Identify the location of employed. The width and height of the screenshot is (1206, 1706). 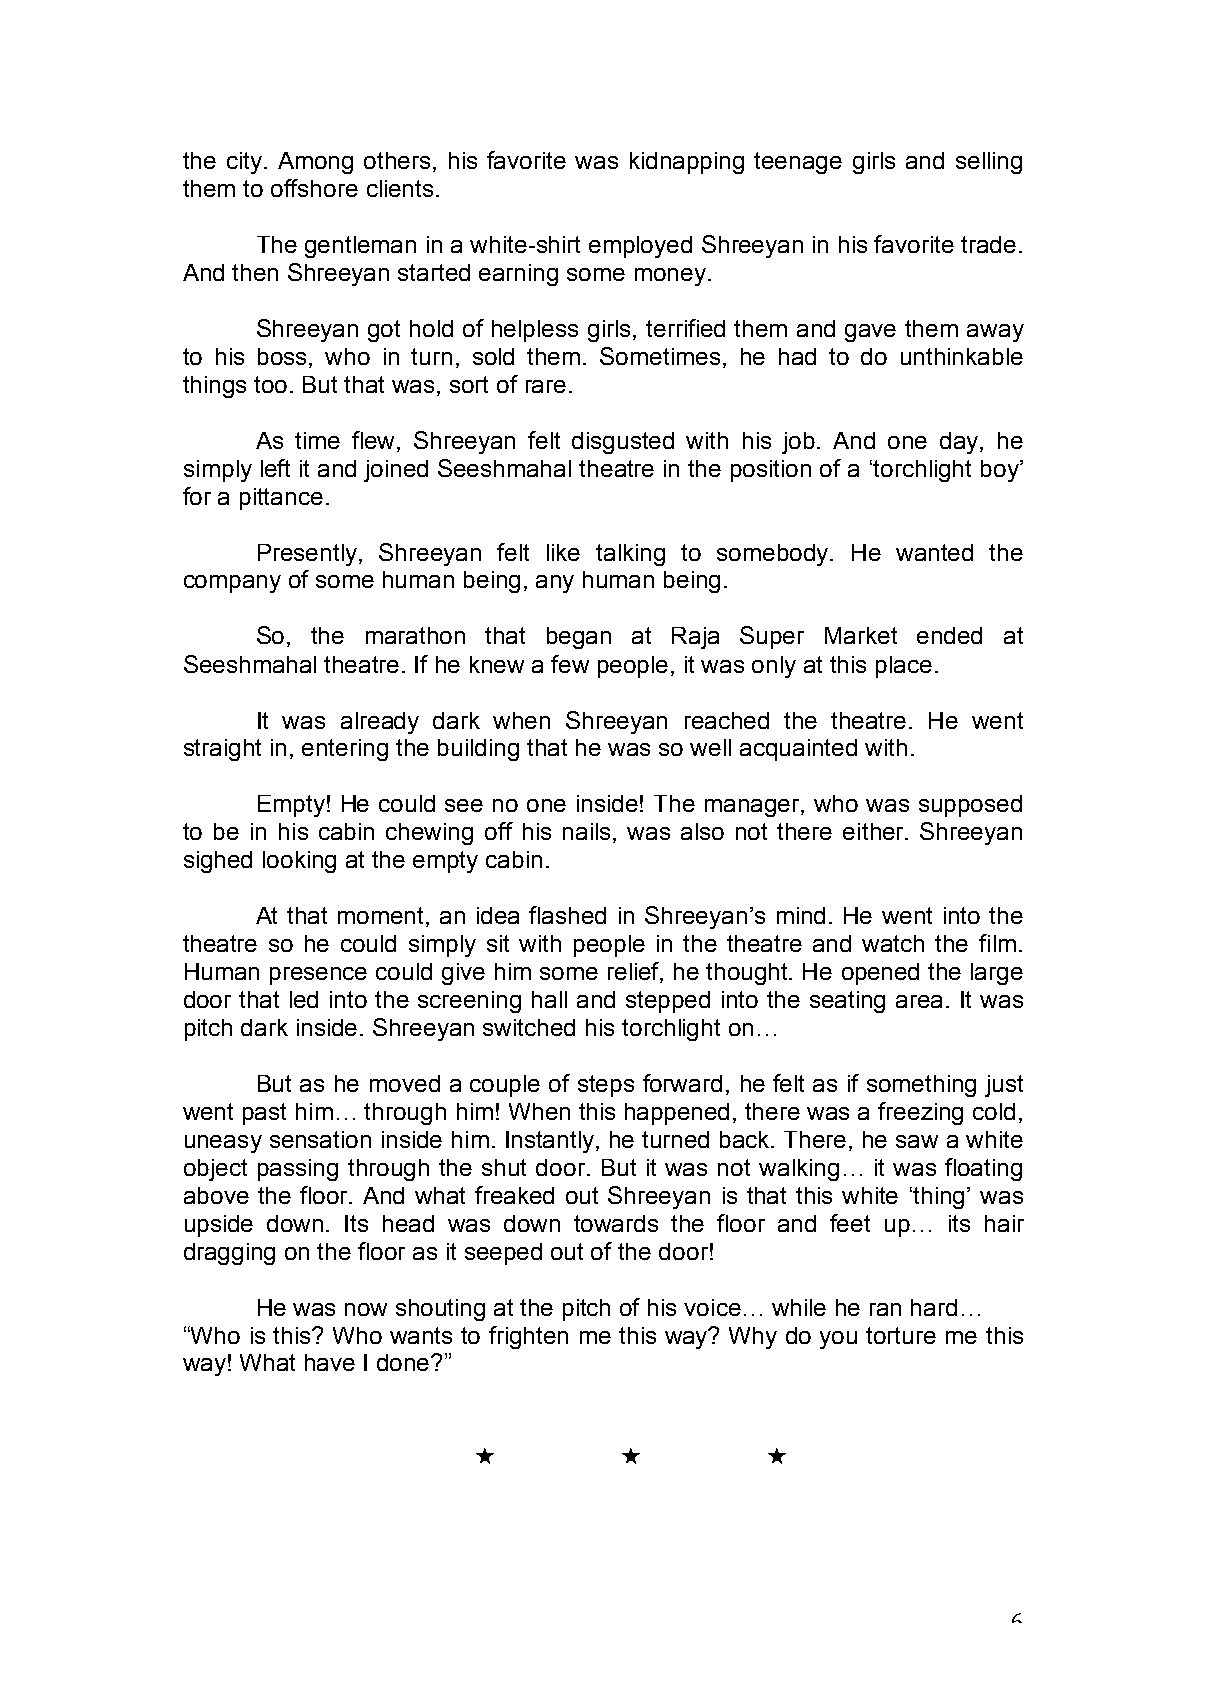
(640, 247).
